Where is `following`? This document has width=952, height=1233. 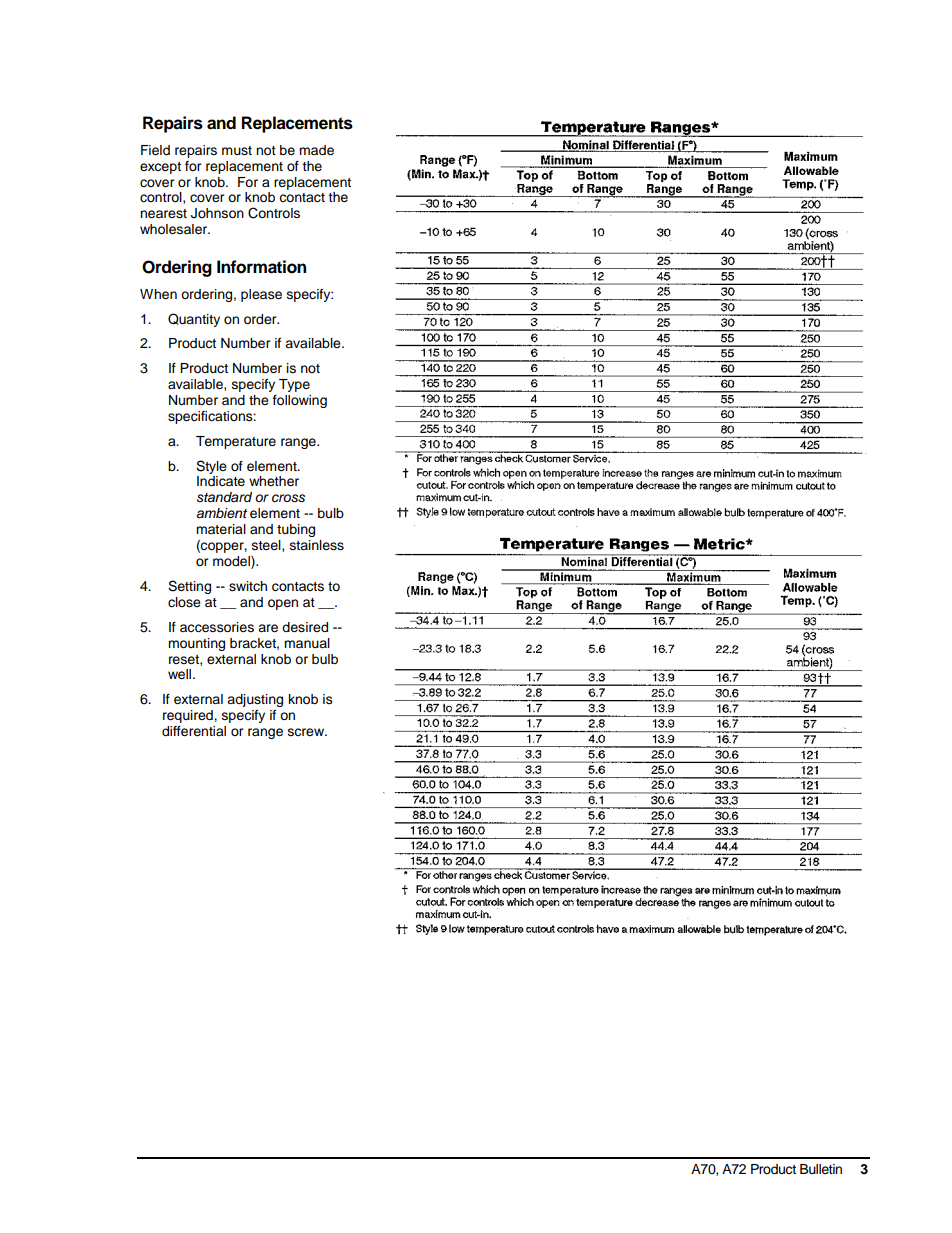
following is located at coordinates (300, 401).
